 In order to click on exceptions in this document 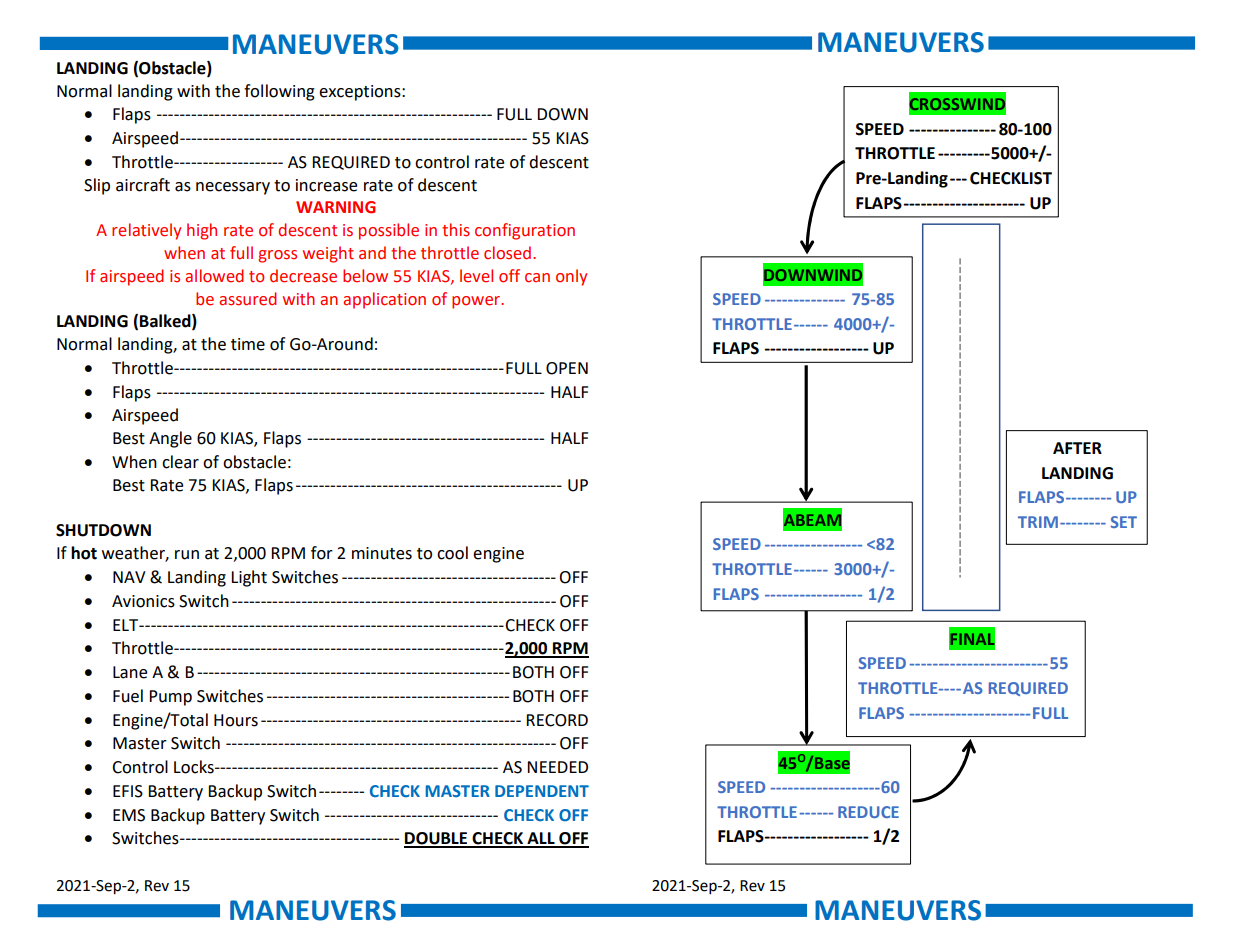, I will do `click(361, 93)`.
